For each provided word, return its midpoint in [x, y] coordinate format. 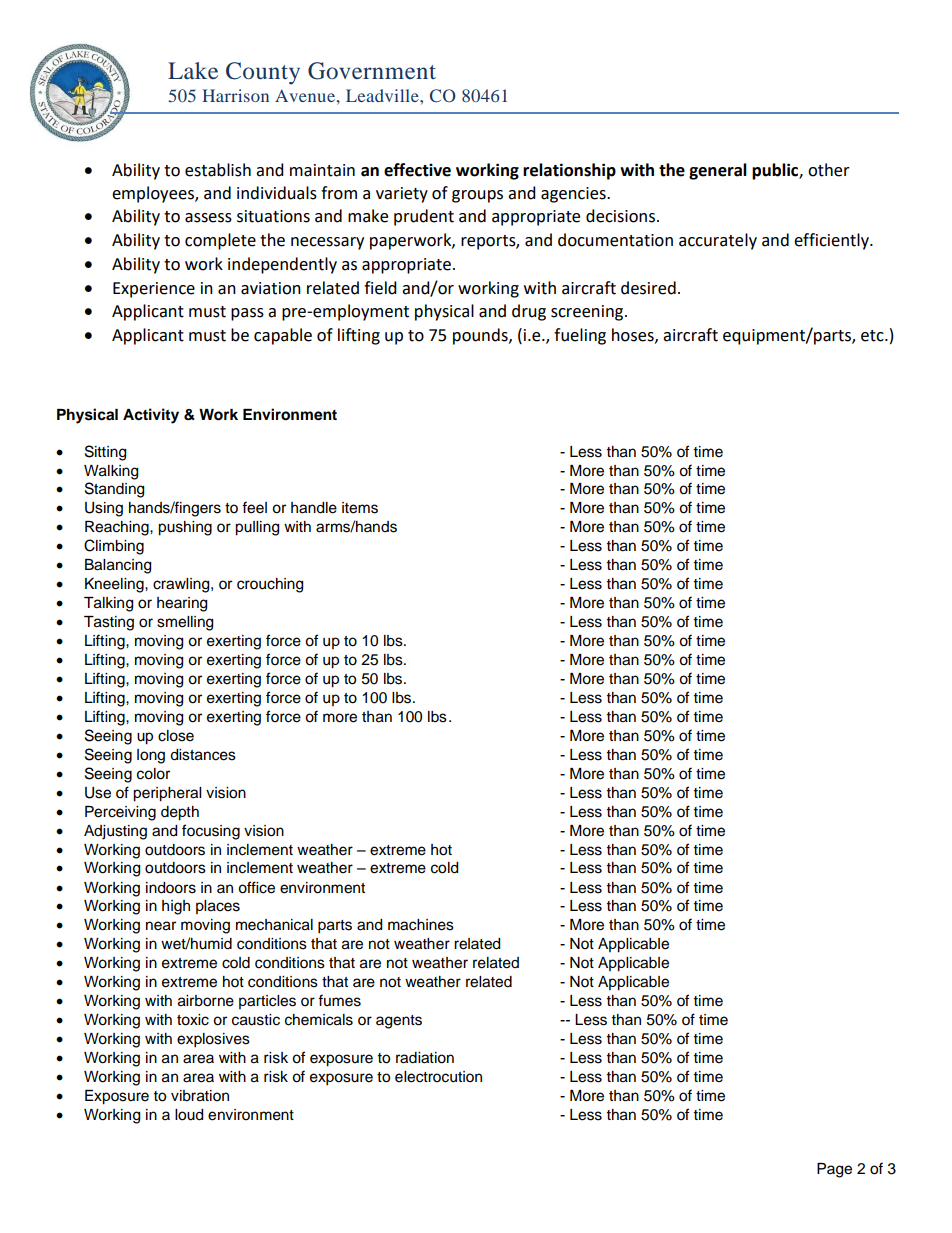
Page [834, 1170]
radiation [425, 1058]
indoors [171, 888]
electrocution [438, 1077]
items [360, 508]
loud [189, 1115]
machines [421, 925]
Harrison [235, 95]
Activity [151, 416]
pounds [481, 336]
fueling [580, 336]
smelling [185, 623]
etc [873, 336]
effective [417, 170]
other [829, 170]
